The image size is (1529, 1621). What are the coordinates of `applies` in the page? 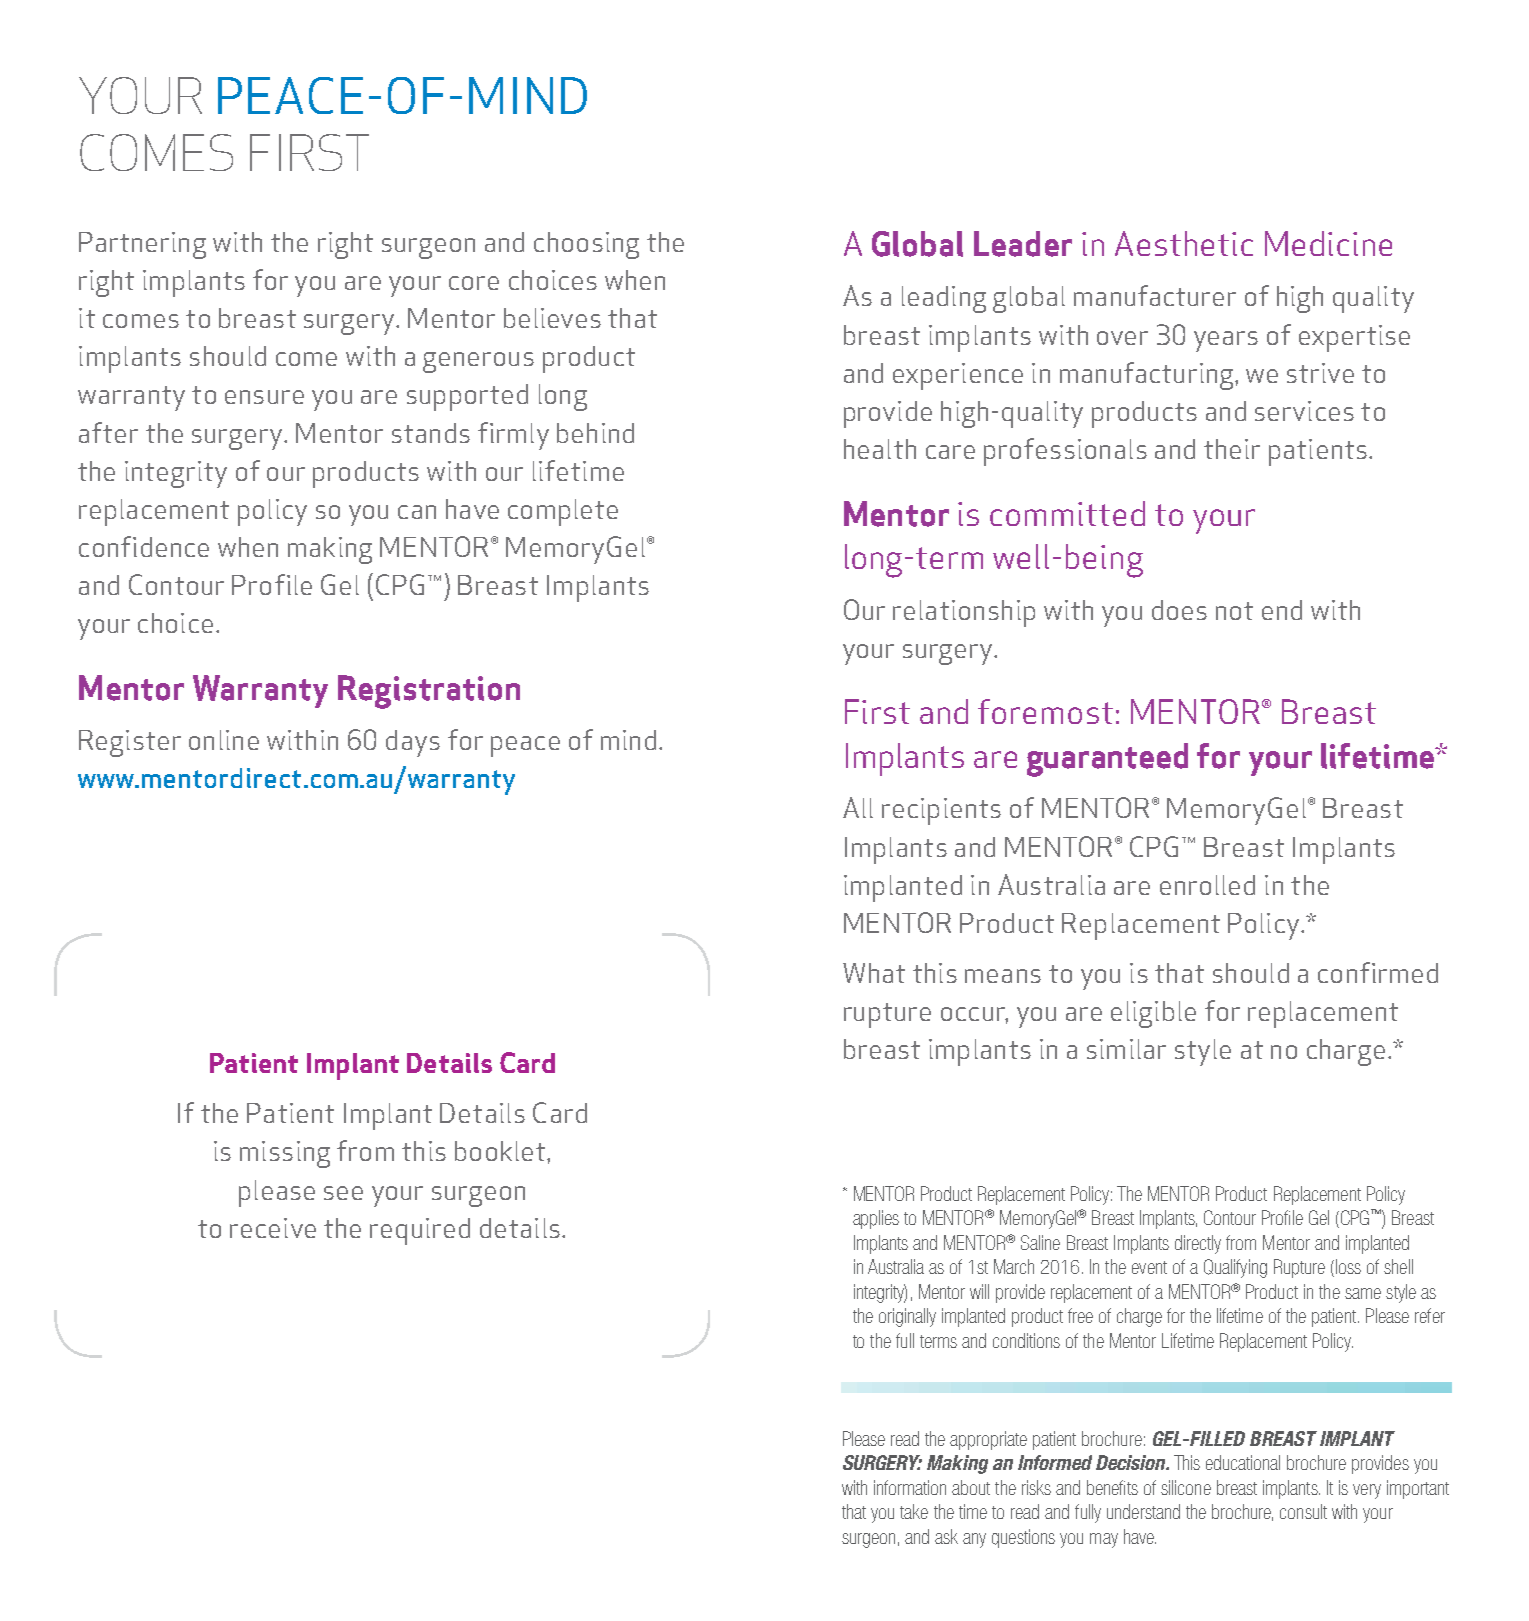 It's located at (876, 1219).
